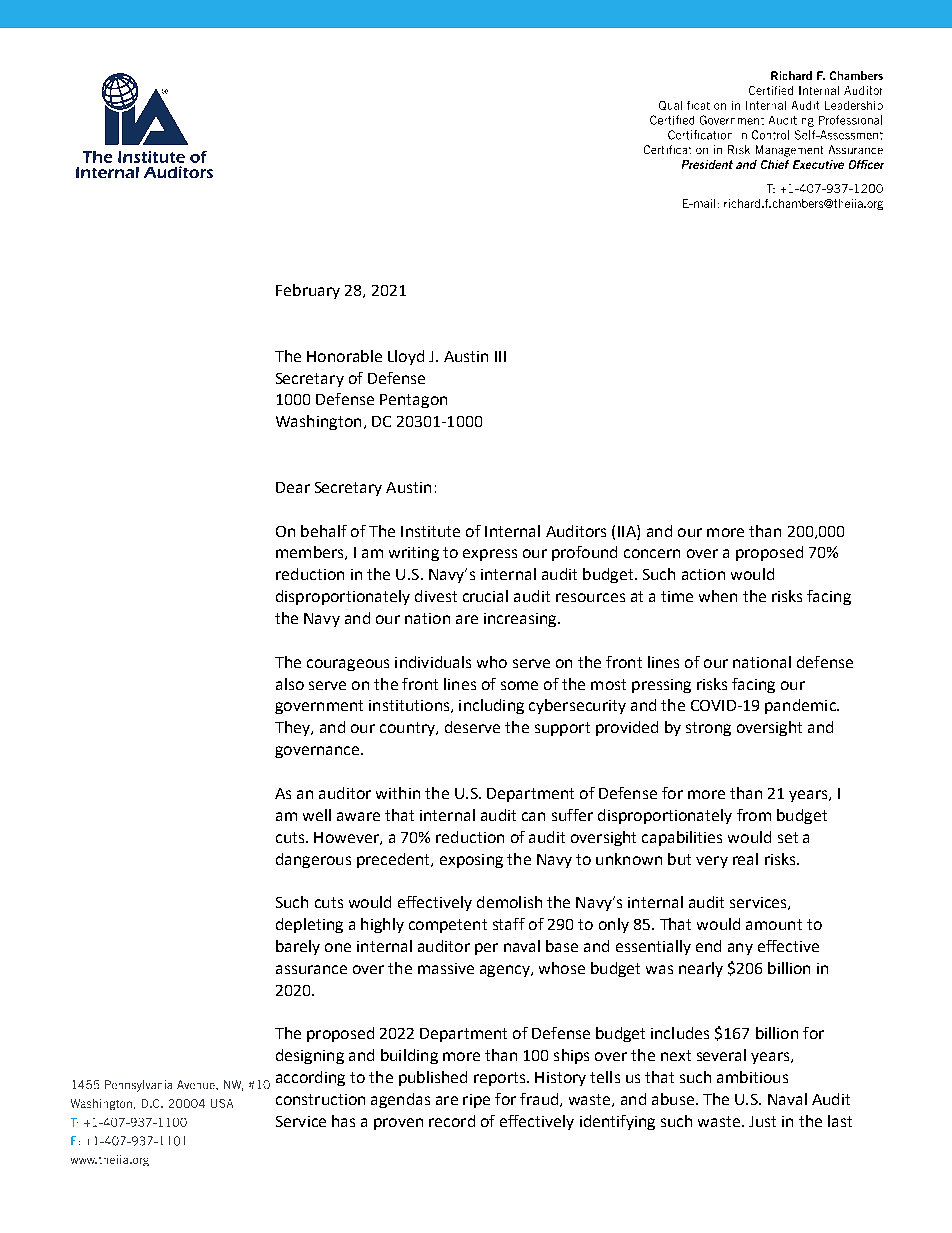 The image size is (952, 1233). I want to click on Just, so click(762, 1121).
